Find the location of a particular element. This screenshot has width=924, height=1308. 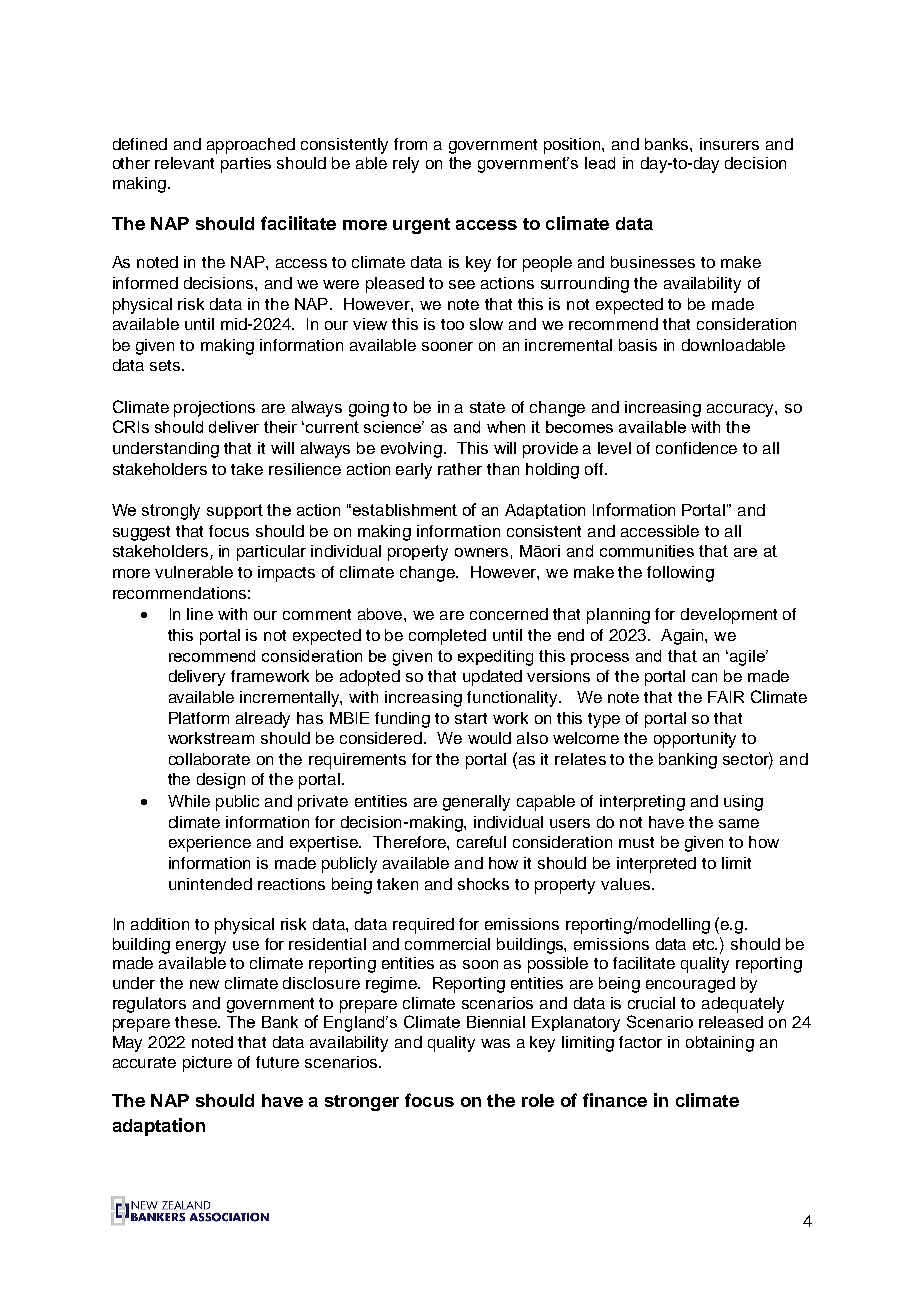

Again is located at coordinates (683, 637).
